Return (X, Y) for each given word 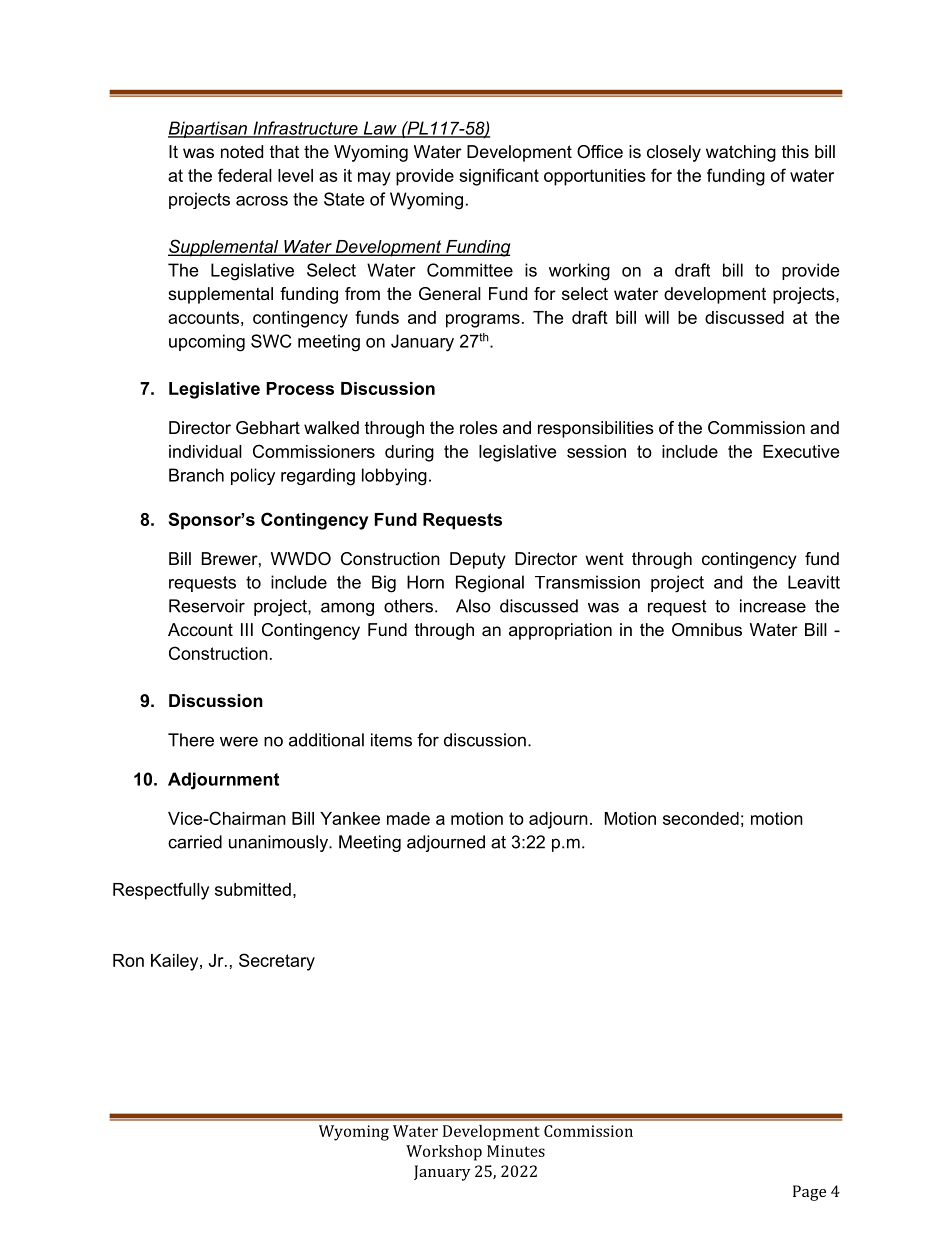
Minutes (516, 1151)
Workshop (444, 1153)
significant (499, 177)
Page (809, 1193)
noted (242, 151)
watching (741, 153)
